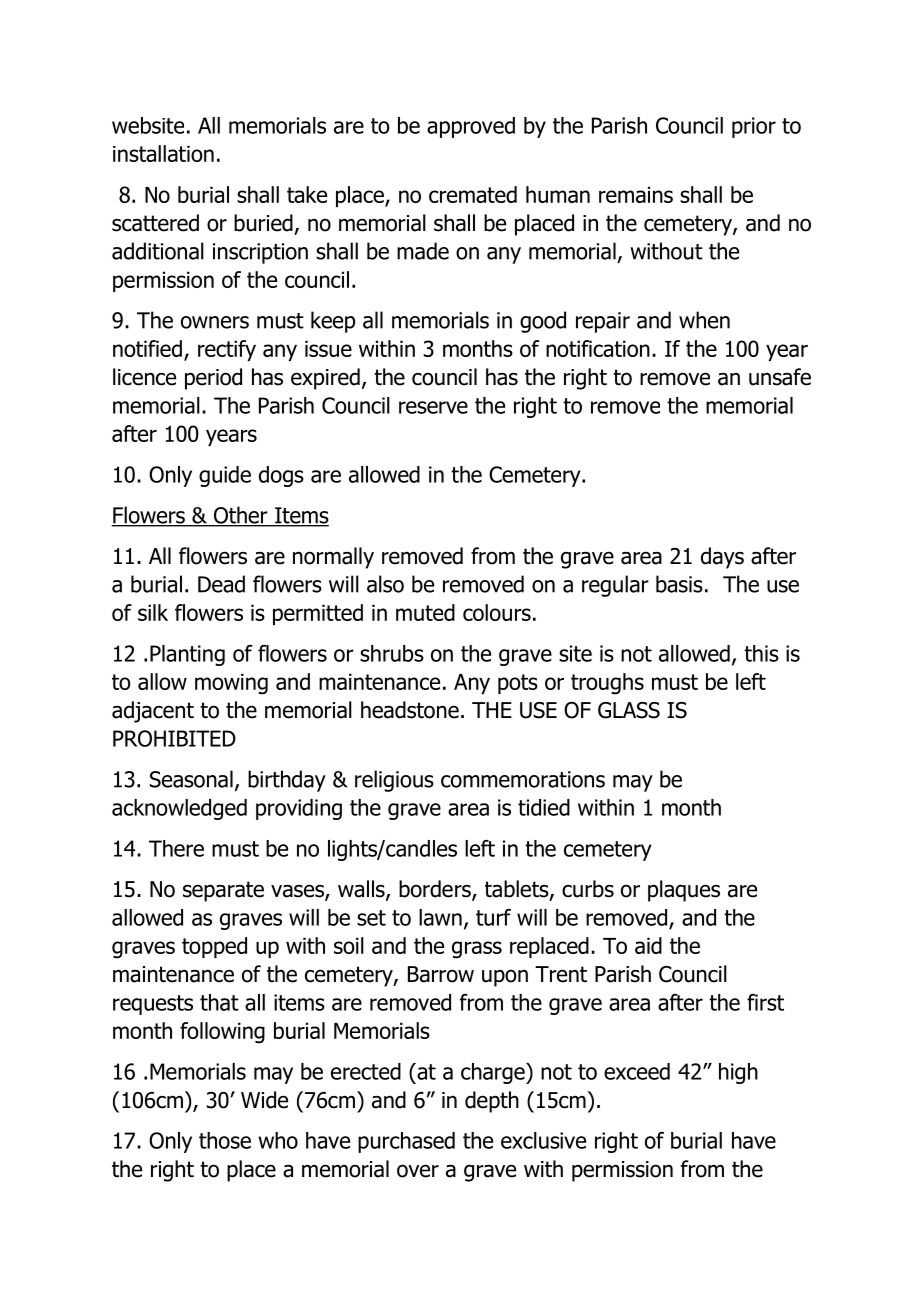  Describe the element at coordinates (187, 655) in the screenshot. I see `Planting` at that location.
